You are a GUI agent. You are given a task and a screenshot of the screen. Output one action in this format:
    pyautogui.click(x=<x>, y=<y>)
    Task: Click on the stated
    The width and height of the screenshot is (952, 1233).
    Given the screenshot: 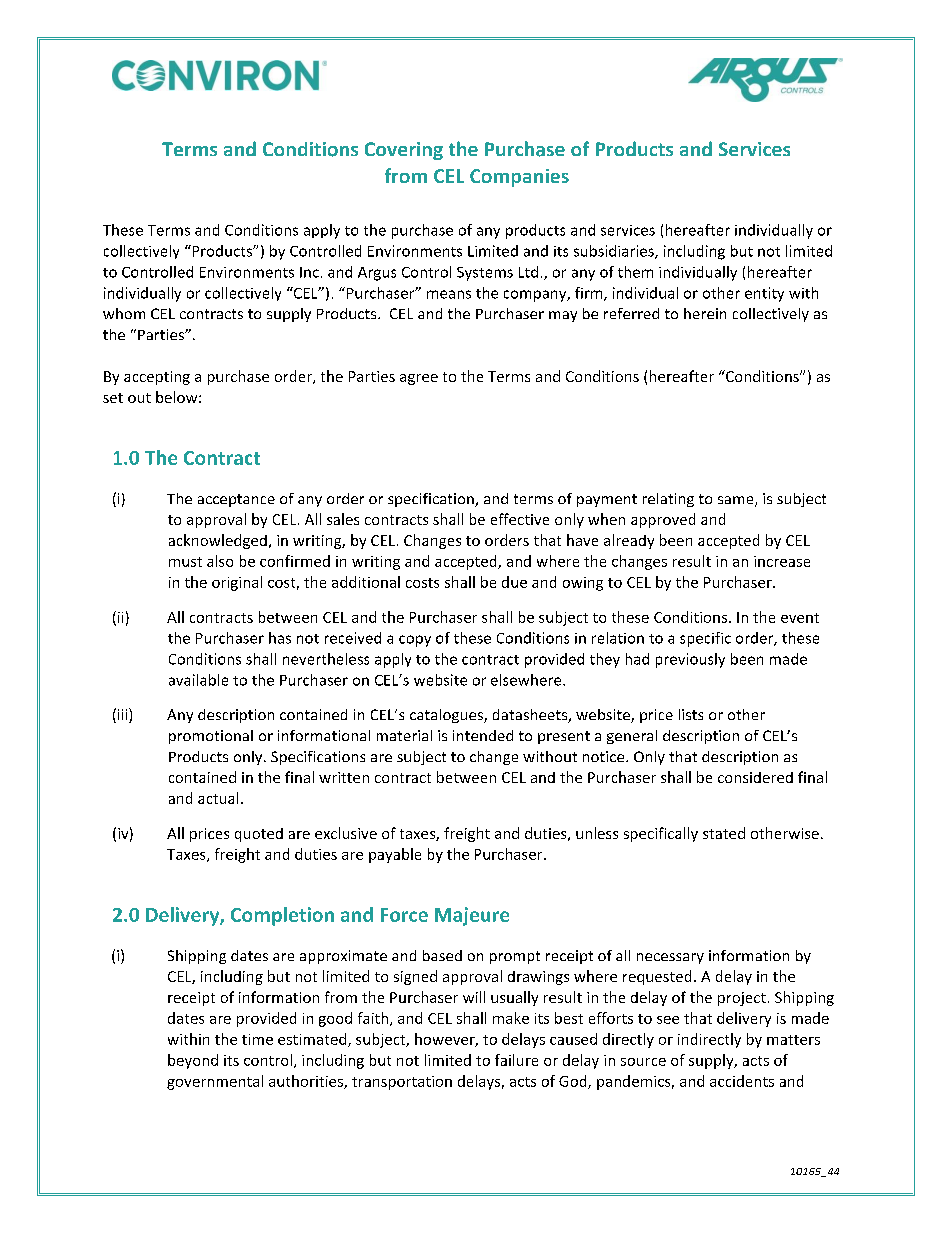 What is the action you would take?
    pyautogui.click(x=724, y=833)
